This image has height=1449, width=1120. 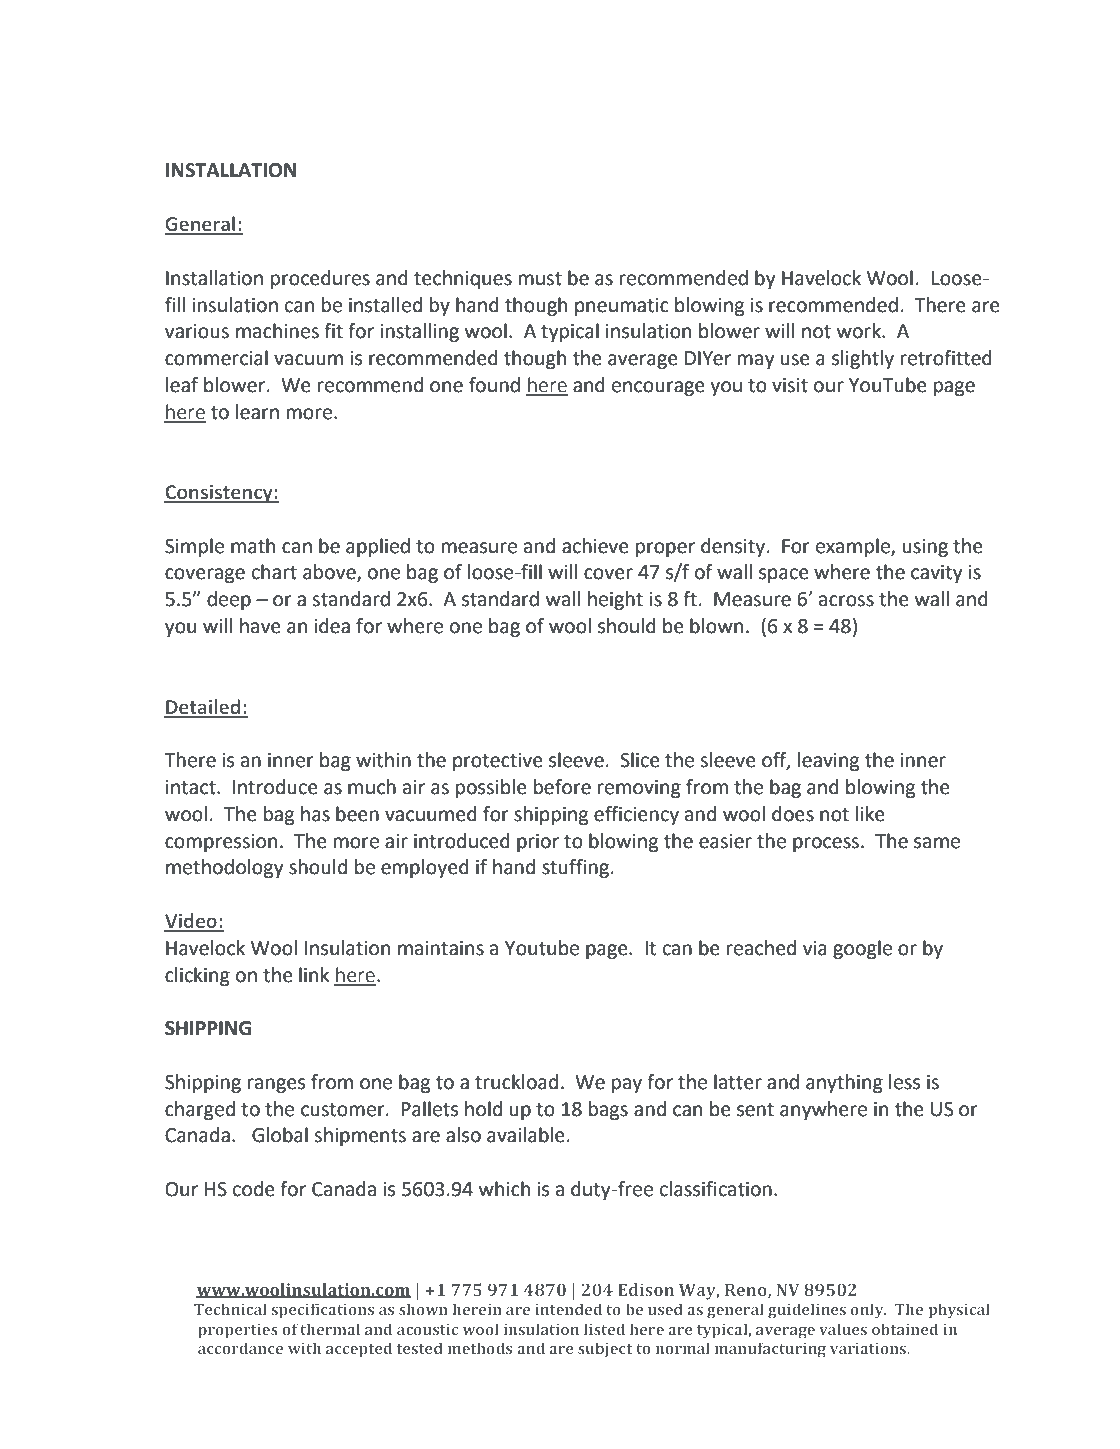 I want to click on Technical, so click(x=230, y=1309).
